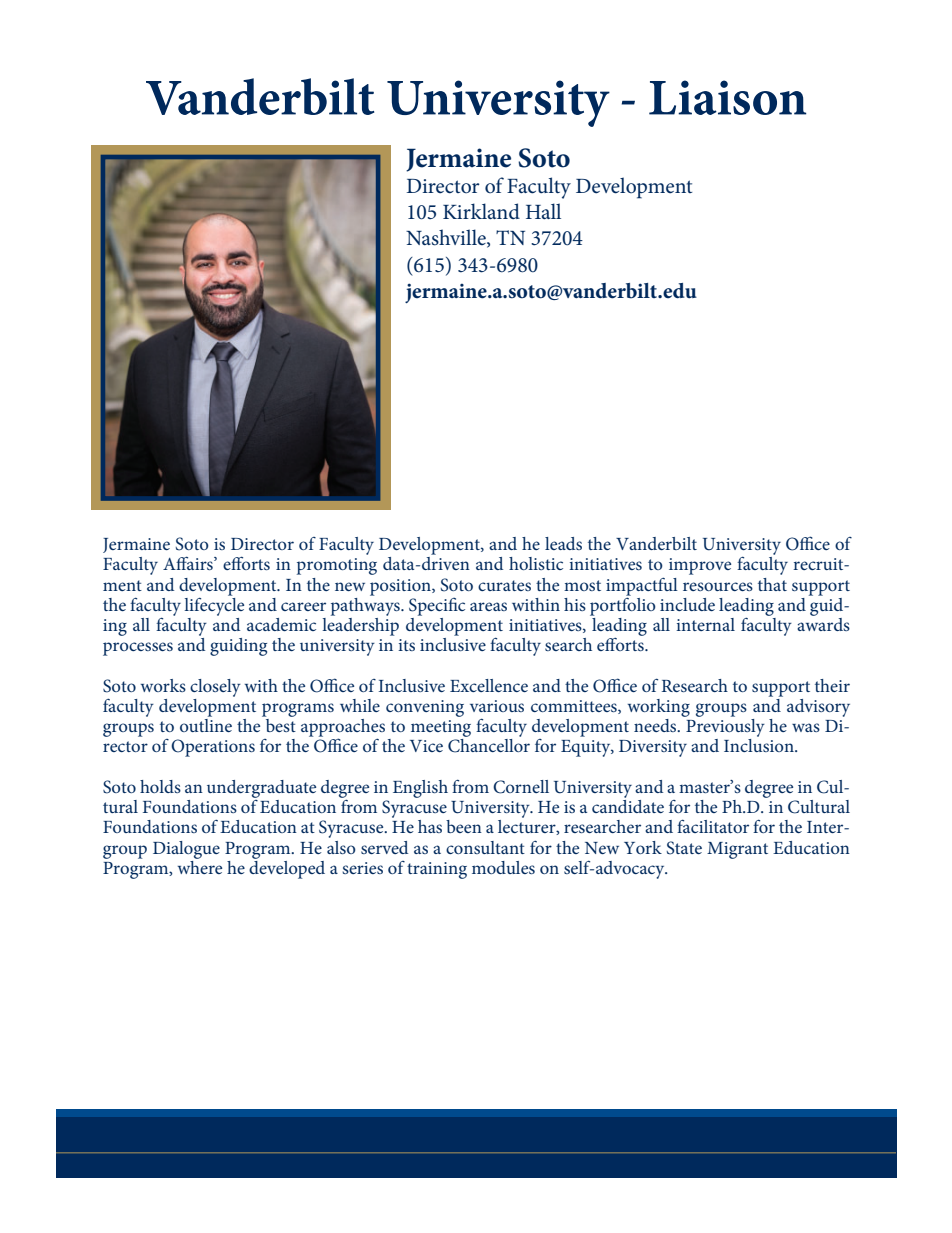 The height and width of the screenshot is (1233, 952). Describe the element at coordinates (481, 211) in the screenshot. I see `Kirkland` at that location.
